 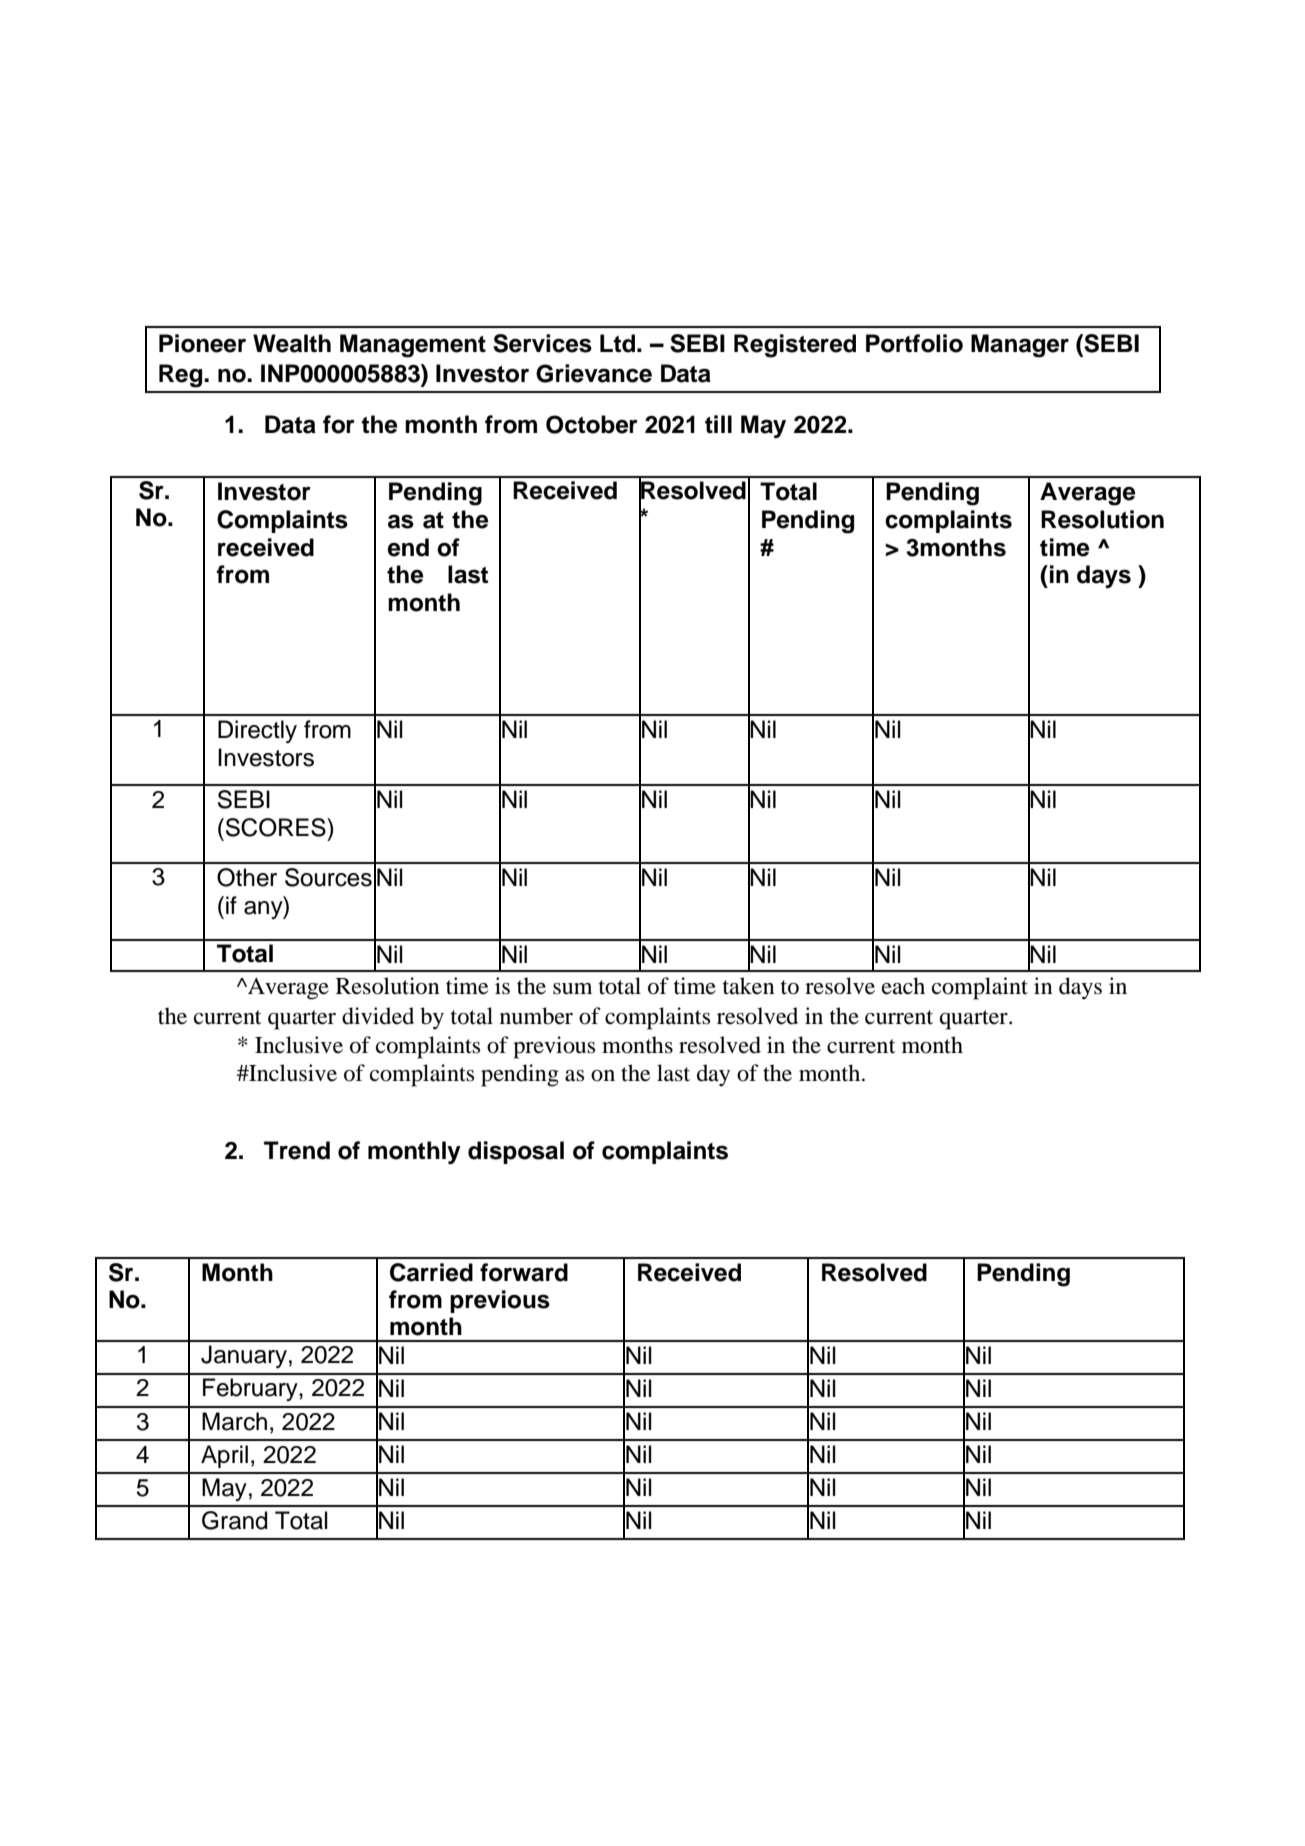 I want to click on Carried, so click(x=431, y=1272).
